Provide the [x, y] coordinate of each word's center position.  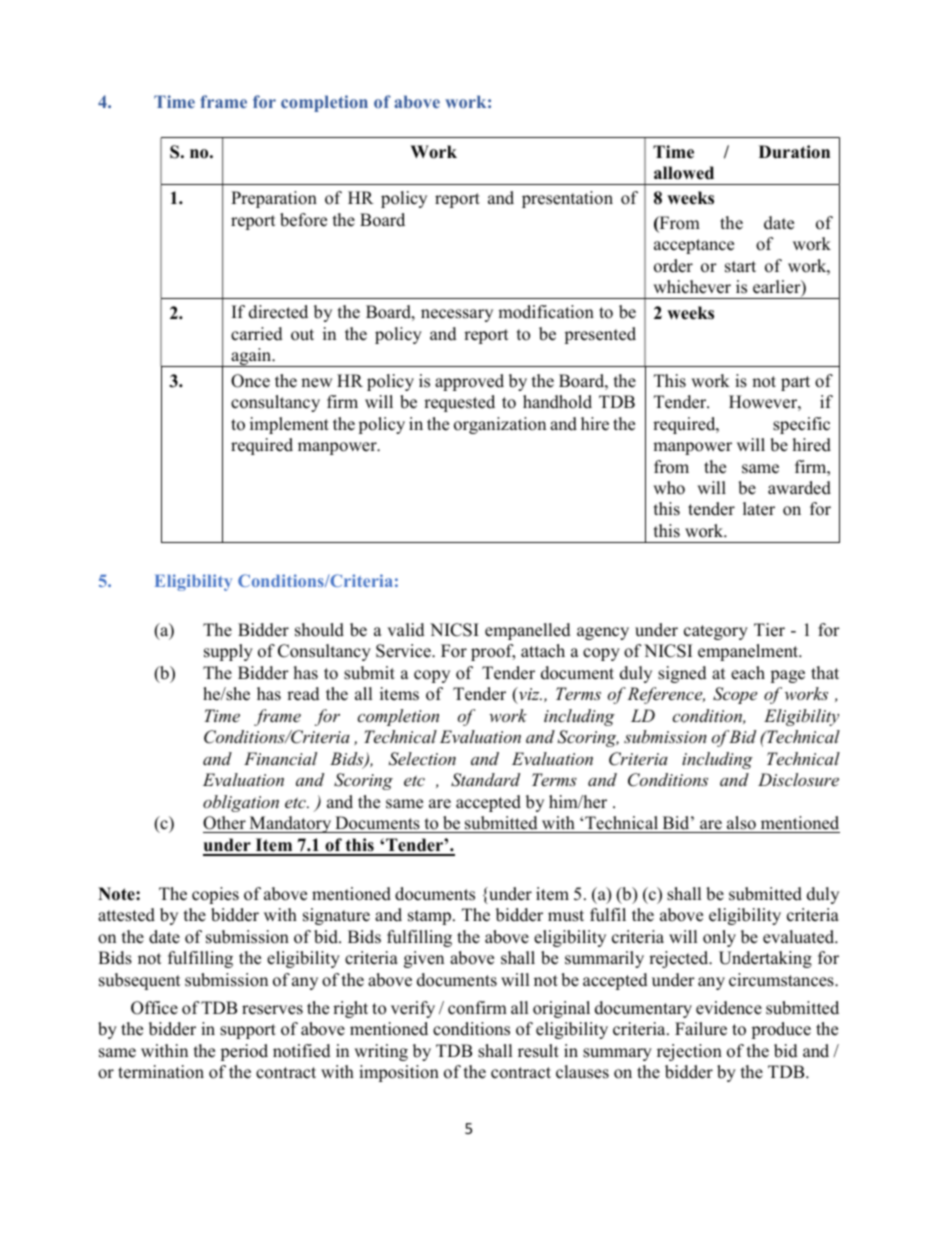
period [244, 1052]
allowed [684, 173]
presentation [567, 199]
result [538, 1051]
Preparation [274, 199]
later [759, 509]
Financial [280, 758]
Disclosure [798, 779]
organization [500, 425]
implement [289, 425]
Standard [485, 780]
